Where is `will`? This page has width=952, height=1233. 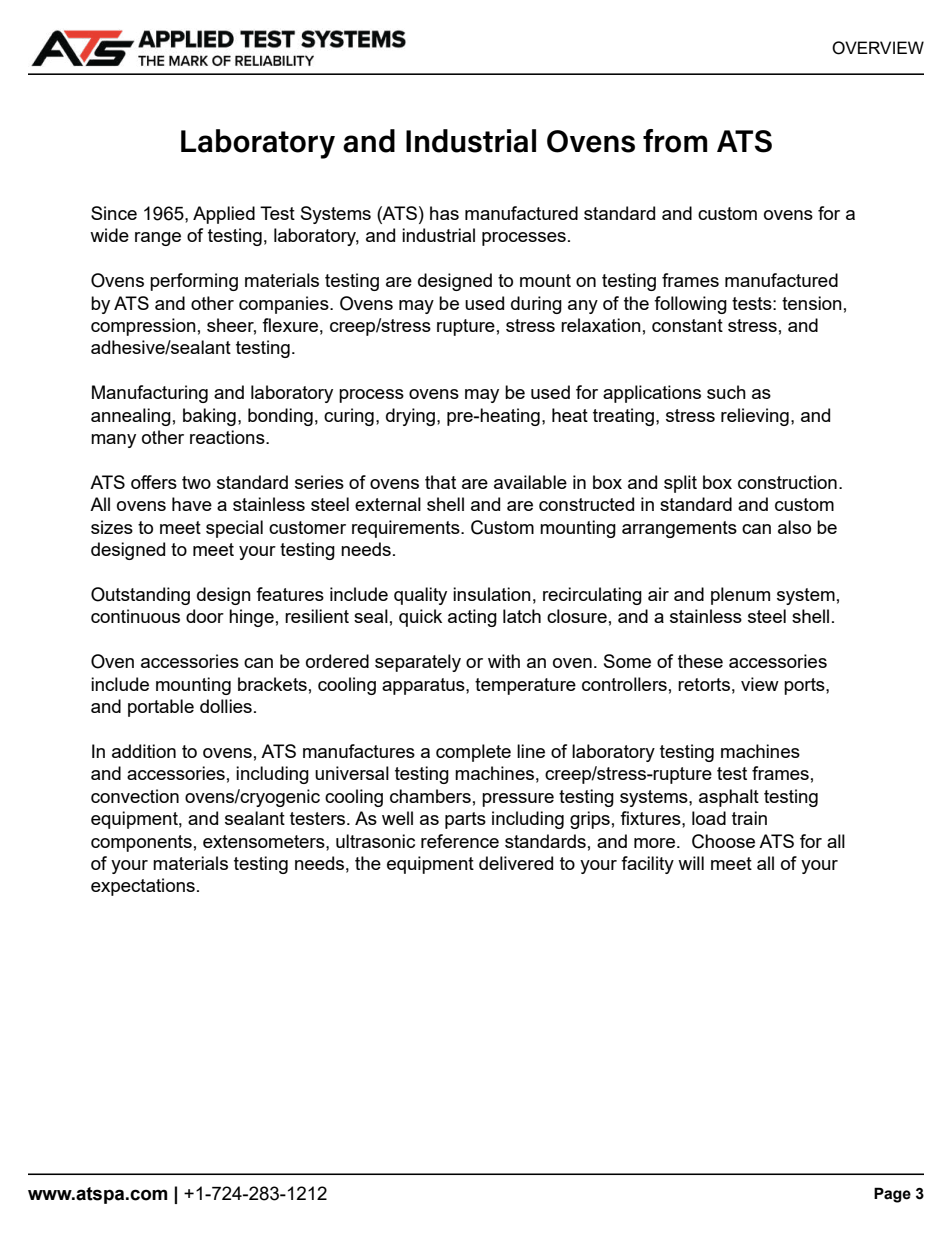 will is located at coordinates (691, 863).
